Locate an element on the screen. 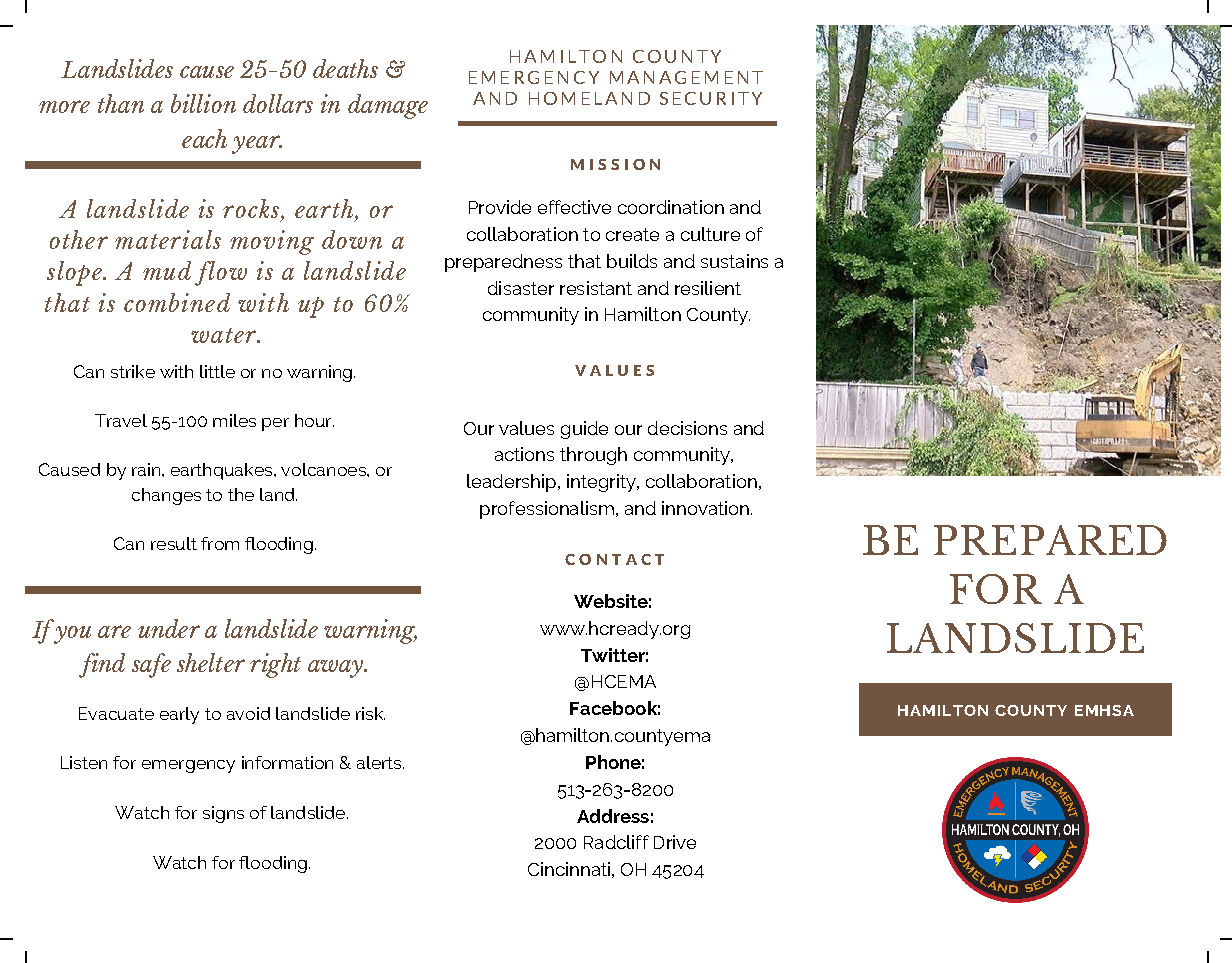 This screenshot has height=963, width=1232. integrity is located at coordinates (602, 483).
